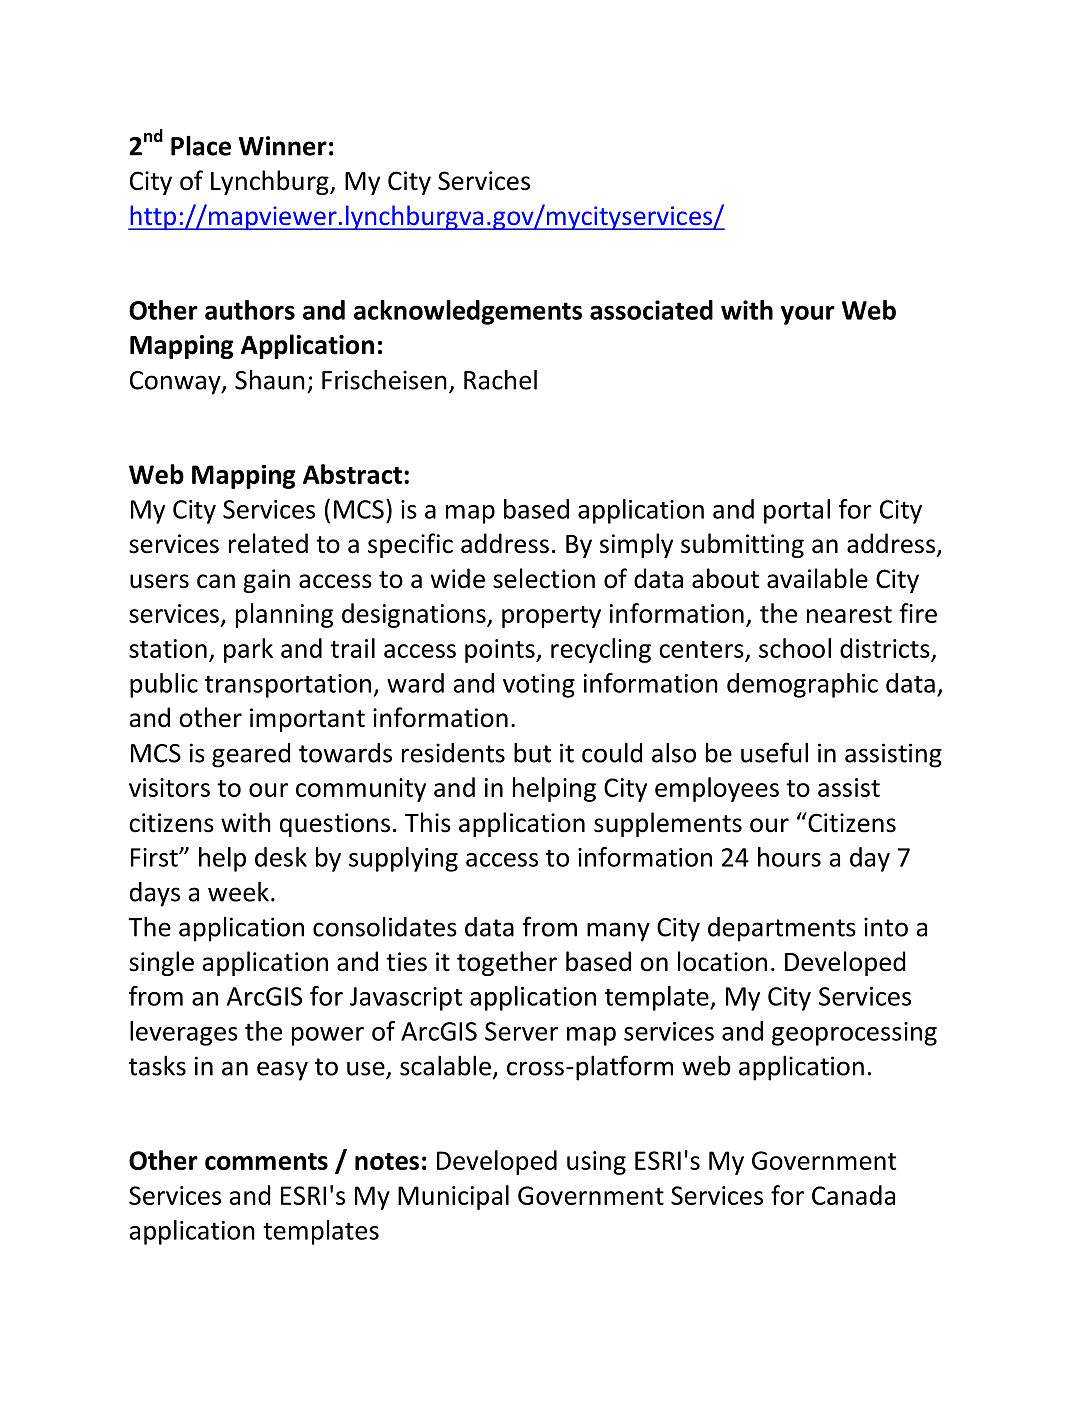  Describe the element at coordinates (596, 1163) in the screenshot. I see `using` at that location.
